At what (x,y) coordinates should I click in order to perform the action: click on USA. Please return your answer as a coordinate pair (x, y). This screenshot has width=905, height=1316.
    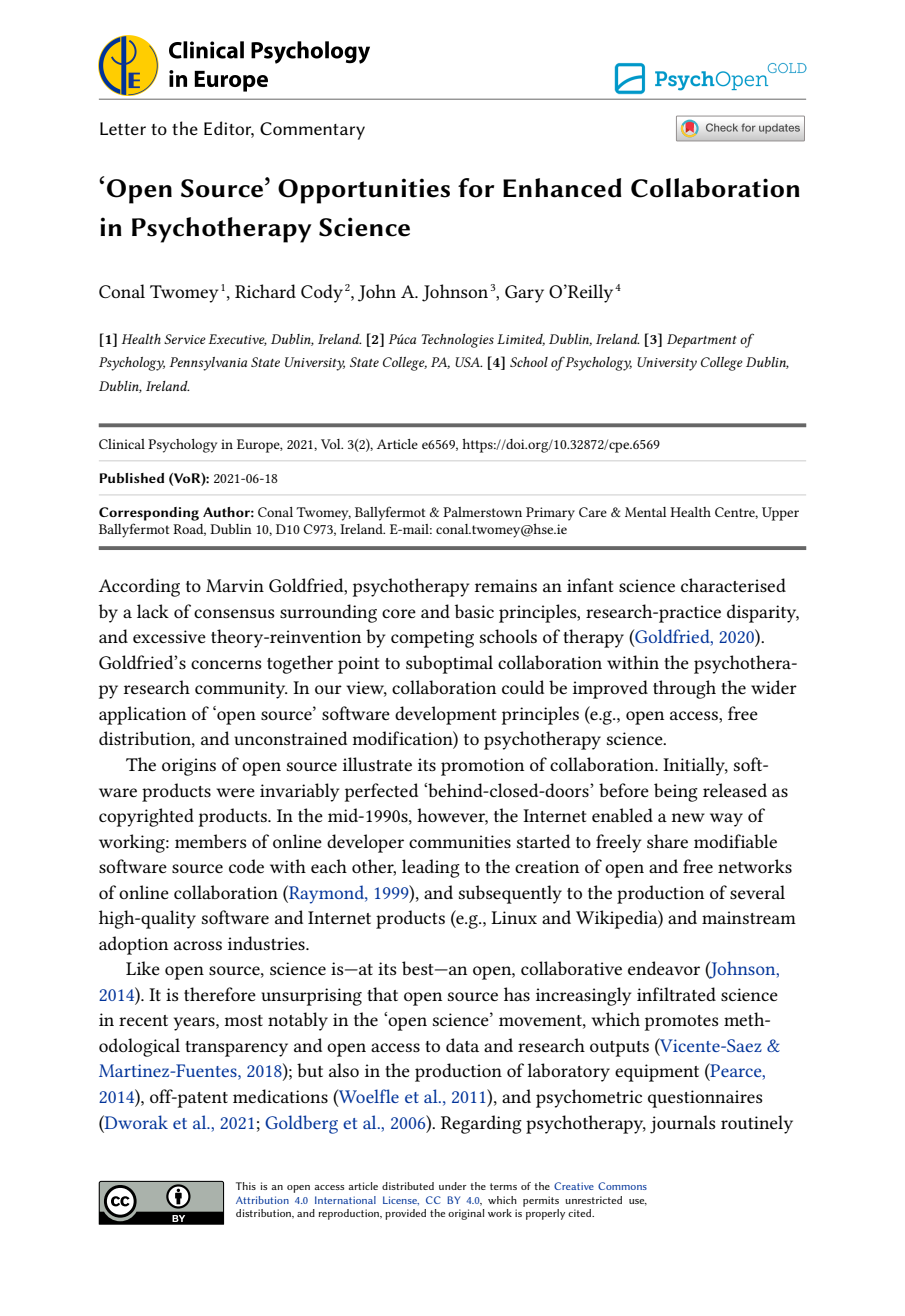
    Looking at the image, I should click on (468, 362).
